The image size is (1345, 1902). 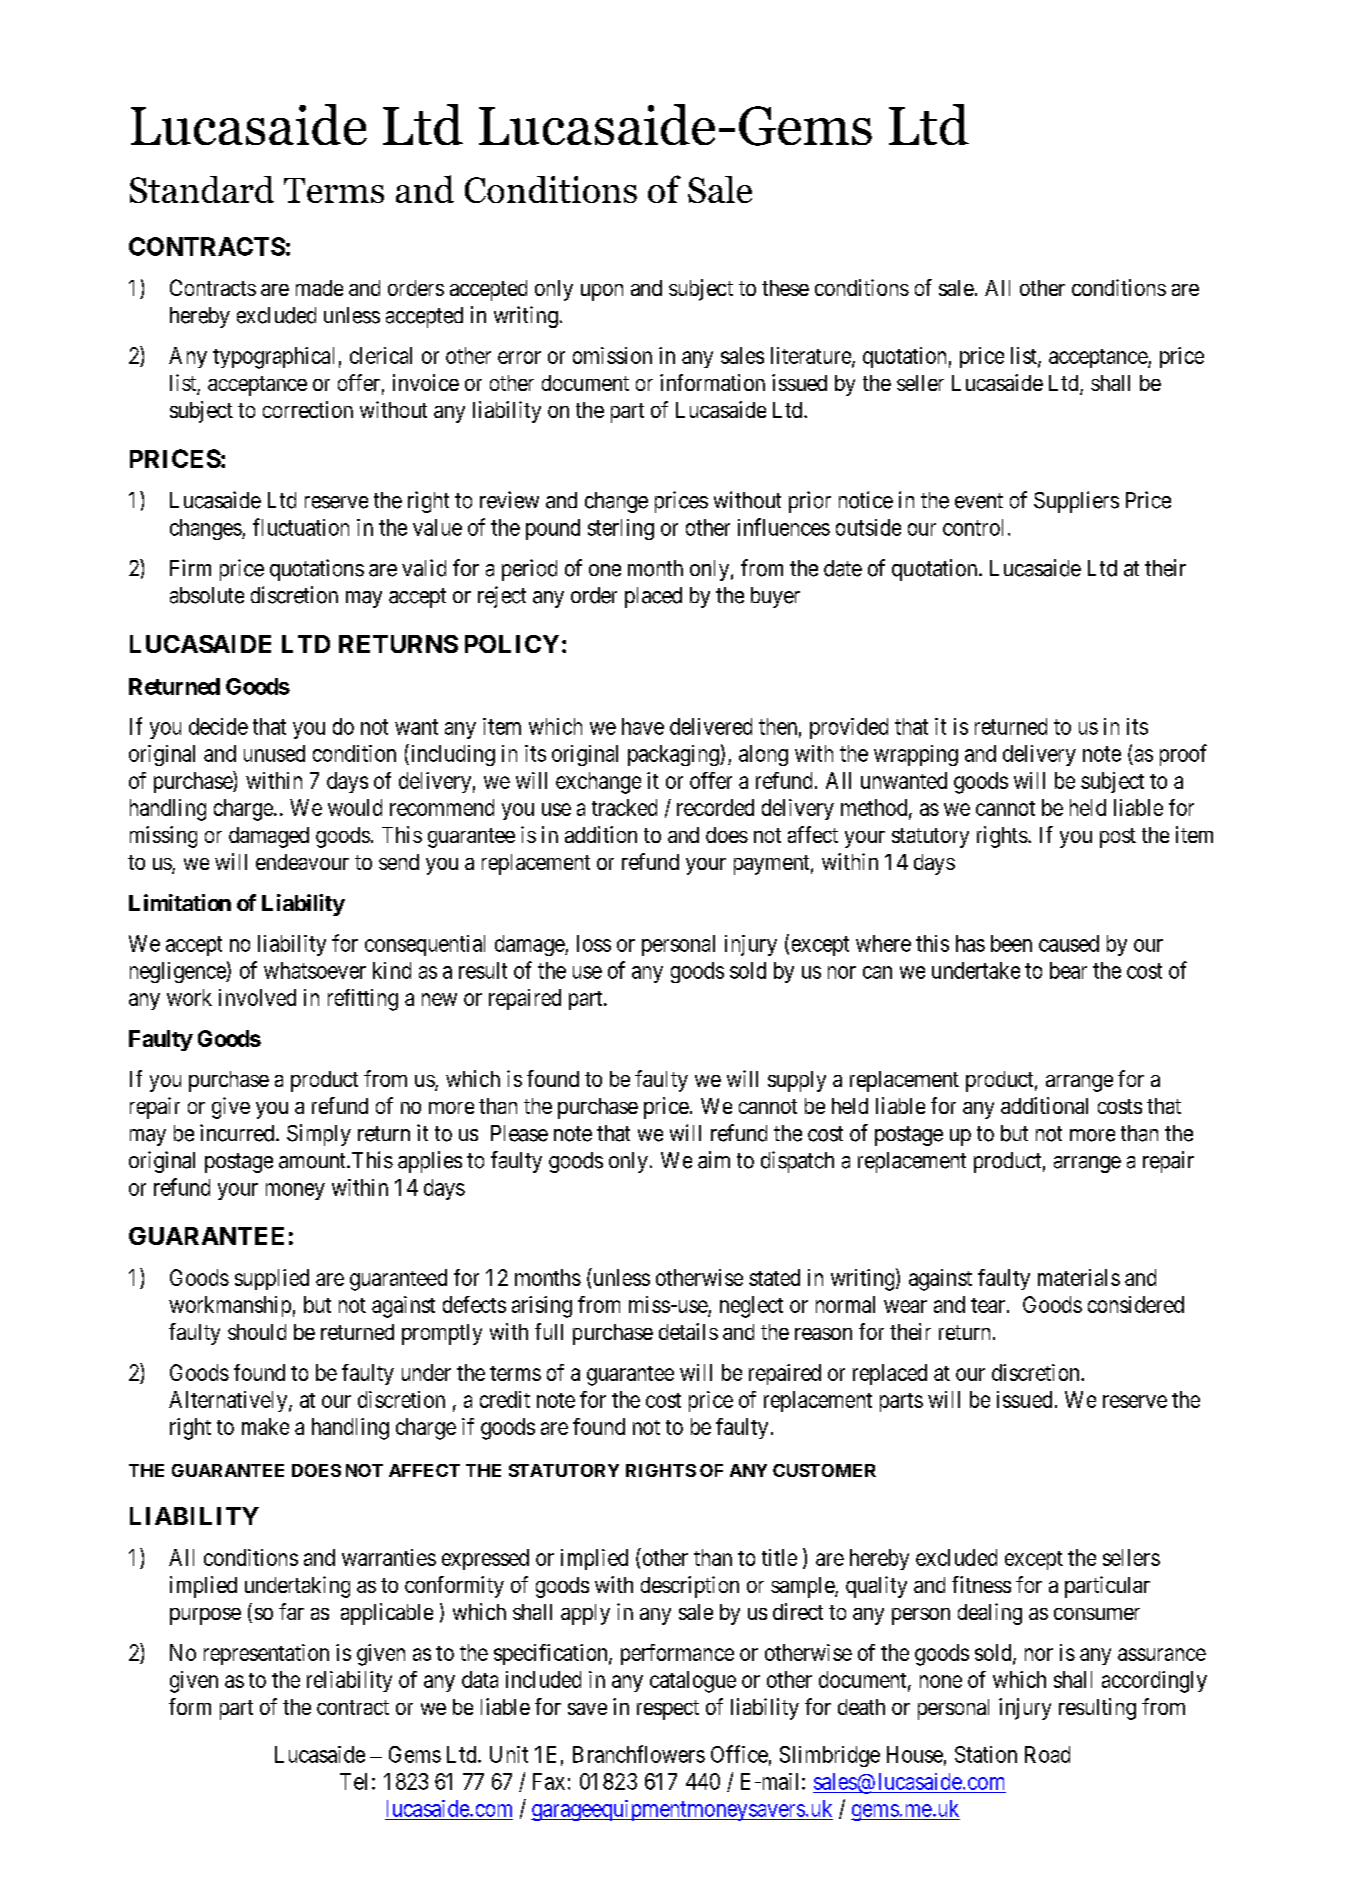 What do you see at coordinates (272, 1279) in the page?
I see `supplied` at bounding box center [272, 1279].
